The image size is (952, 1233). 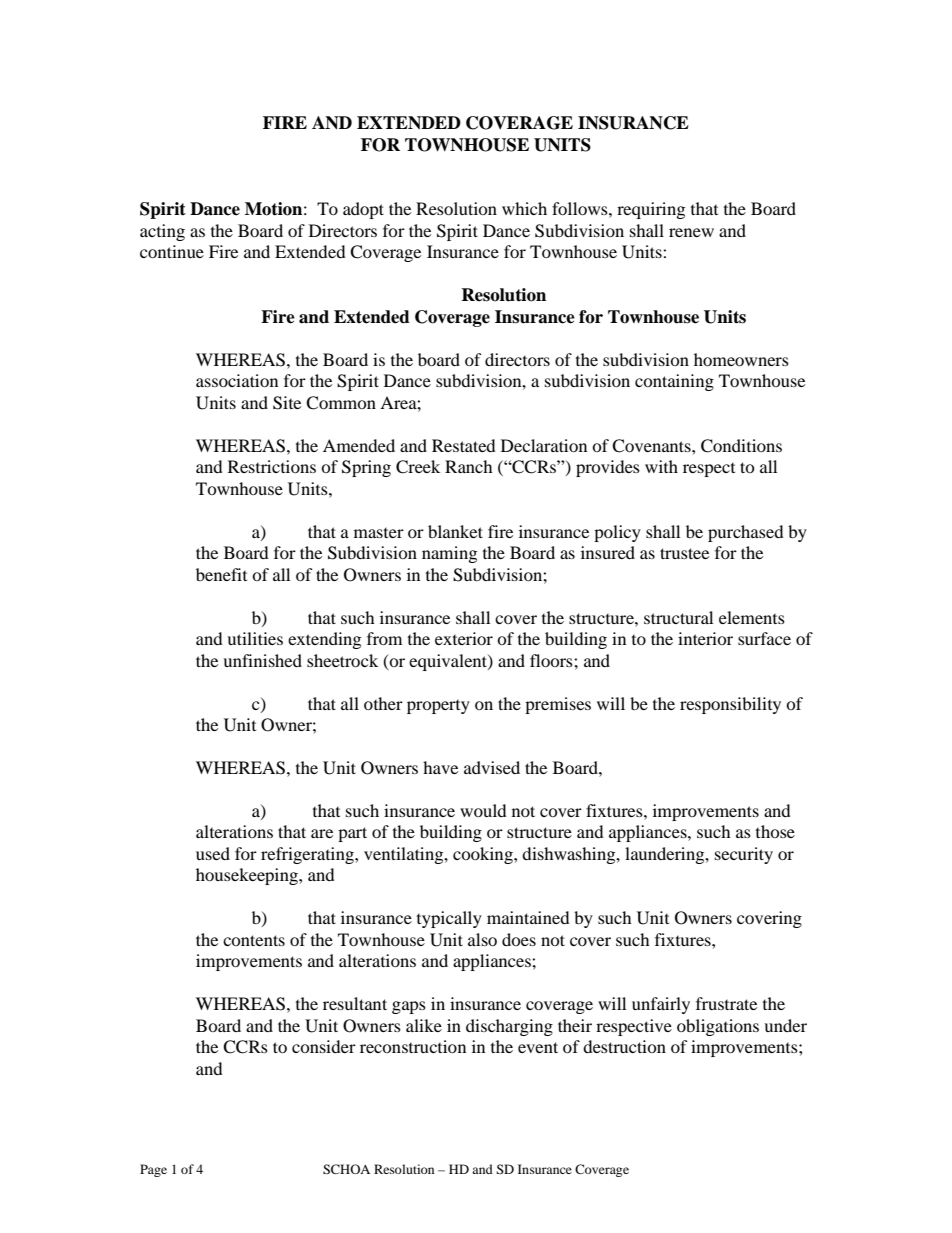 I want to click on Page, so click(x=153, y=1170).
